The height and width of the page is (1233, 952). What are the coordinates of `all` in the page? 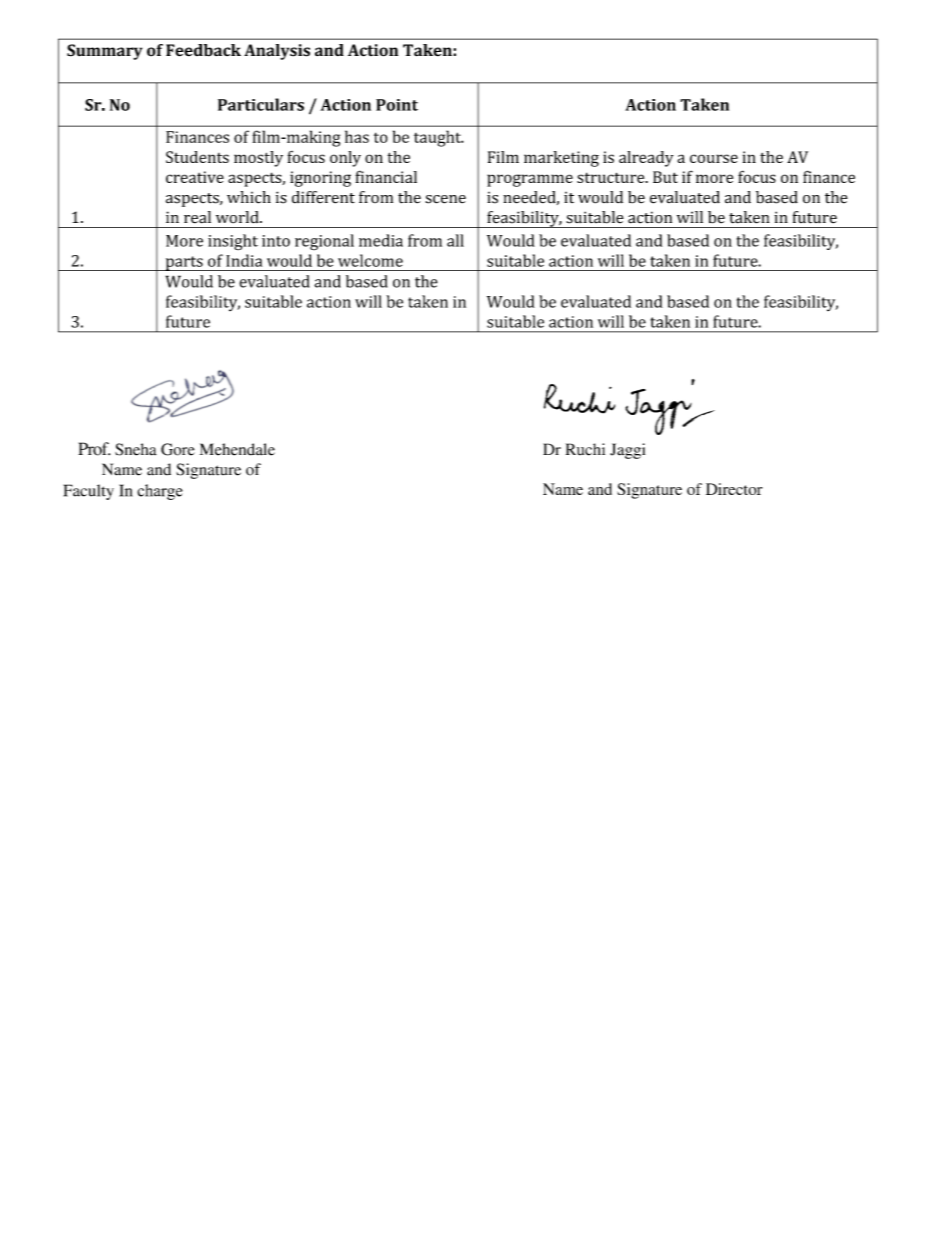 It's located at (455, 240).
